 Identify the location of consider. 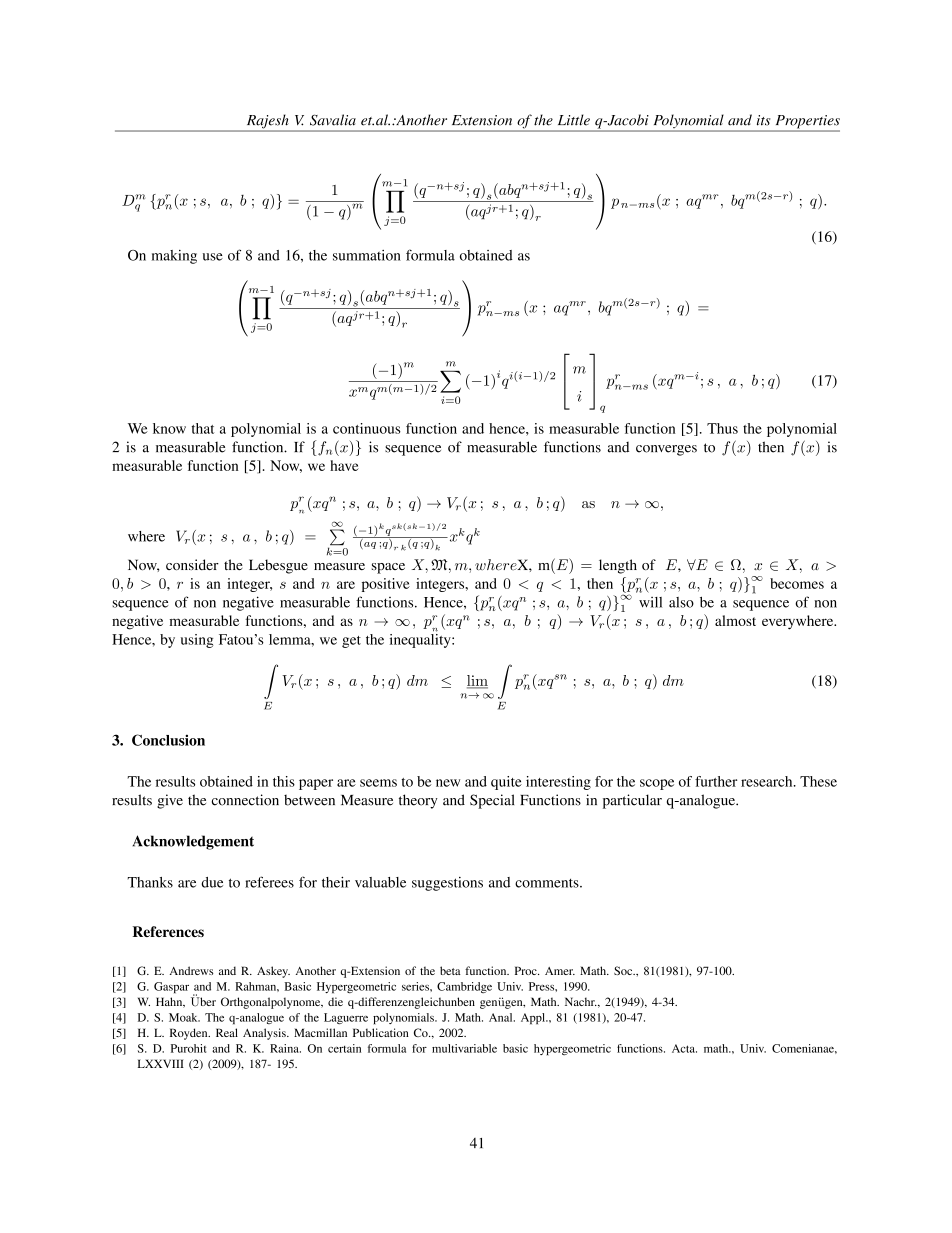
(192, 565).
